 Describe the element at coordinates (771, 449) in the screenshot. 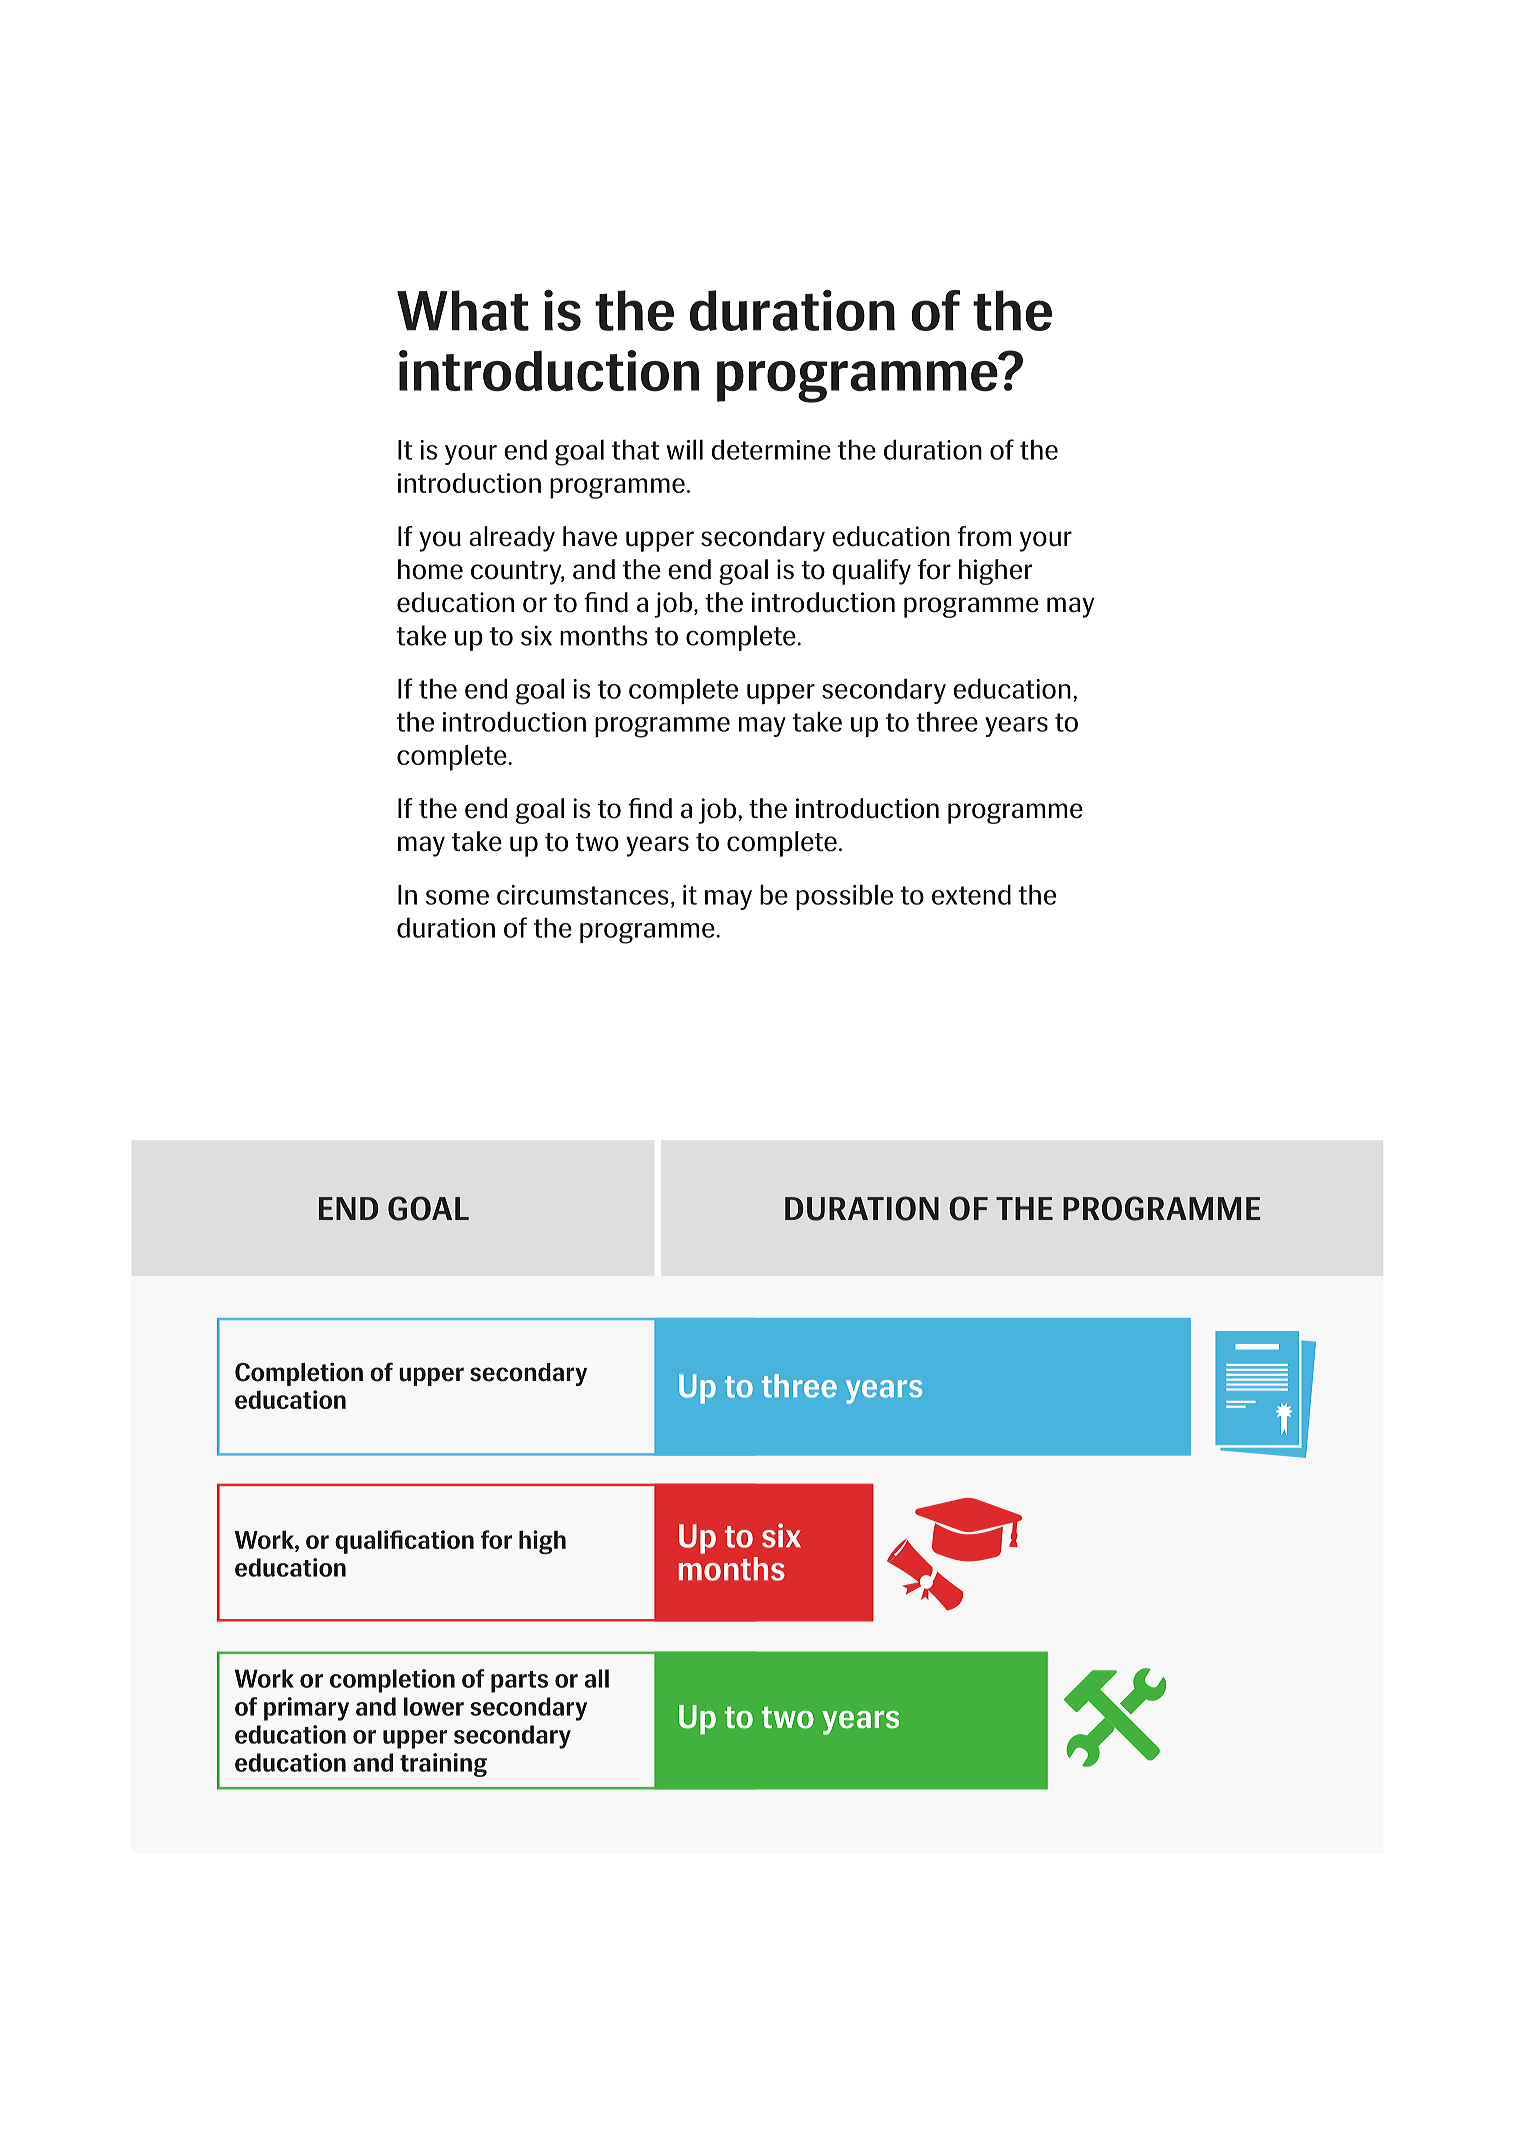

I see `determine` at that location.
